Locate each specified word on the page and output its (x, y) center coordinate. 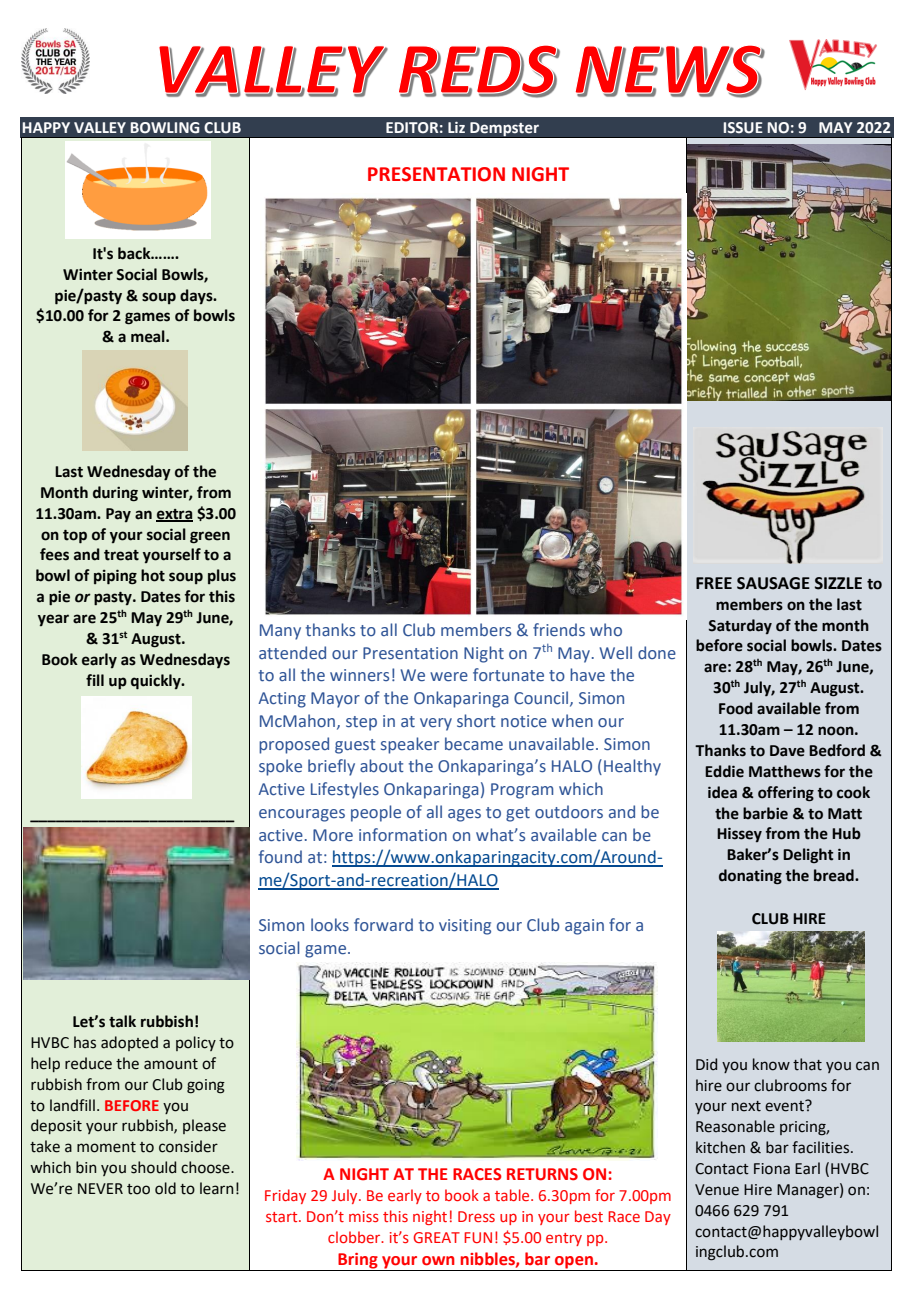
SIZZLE (838, 583)
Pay (118, 515)
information (403, 835)
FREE (714, 583)
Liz (456, 127)
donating (750, 877)
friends (559, 630)
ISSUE (743, 128)
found (280, 856)
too (138, 1189)
